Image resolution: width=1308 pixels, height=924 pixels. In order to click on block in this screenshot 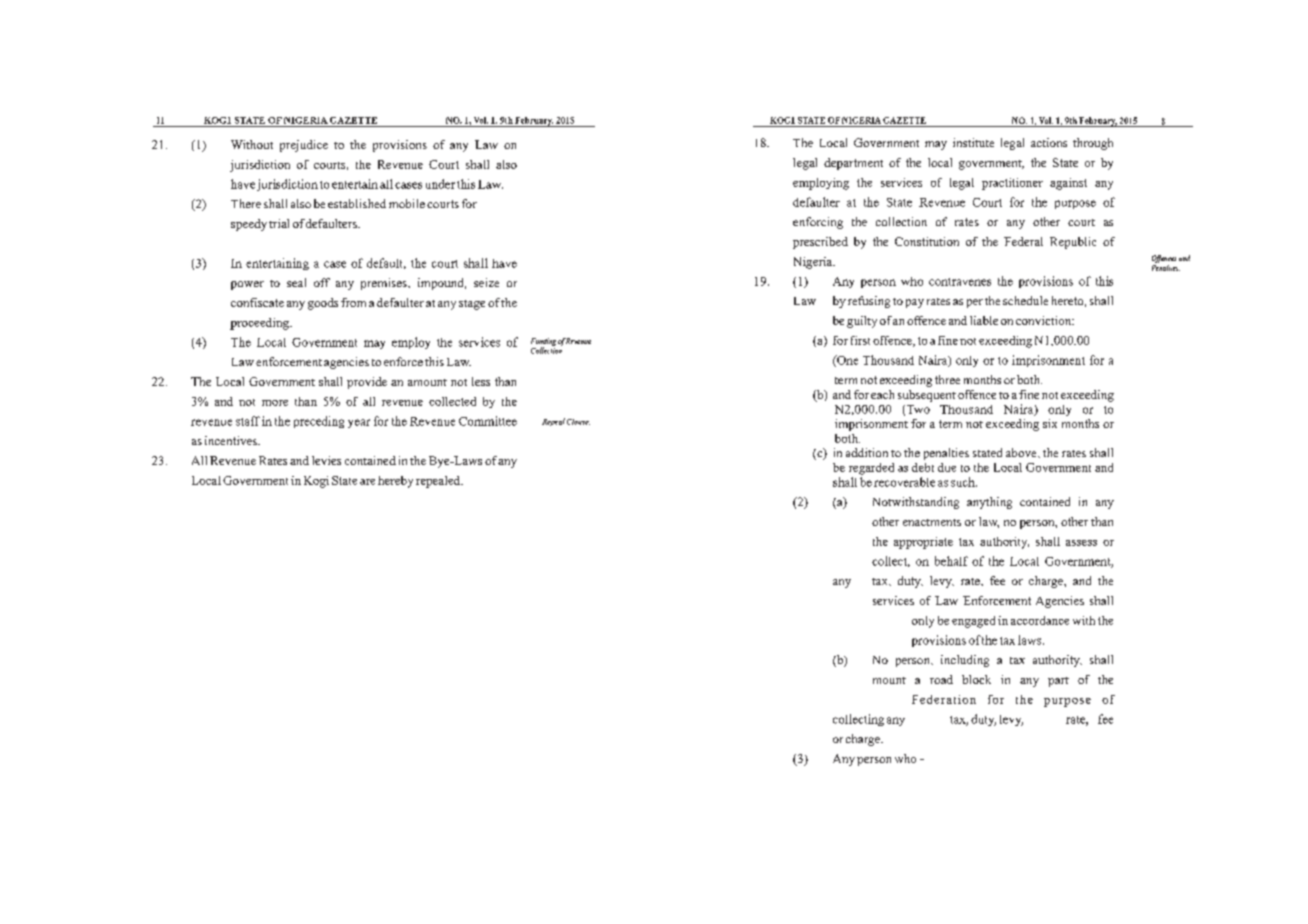, I will do `click(976, 679)`.
